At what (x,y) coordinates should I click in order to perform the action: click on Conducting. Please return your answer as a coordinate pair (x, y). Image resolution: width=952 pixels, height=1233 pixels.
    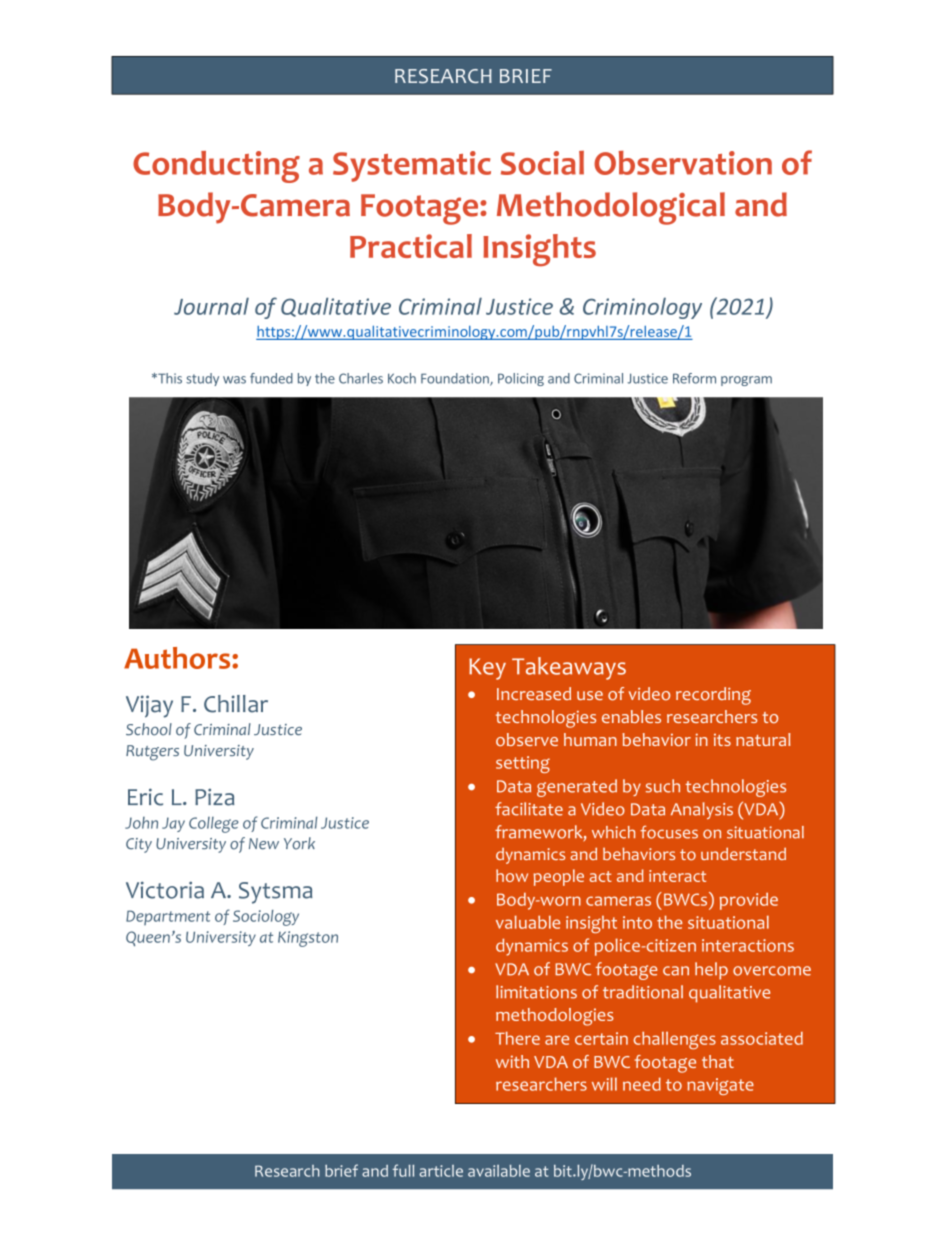
    Looking at the image, I should click on (216, 167).
